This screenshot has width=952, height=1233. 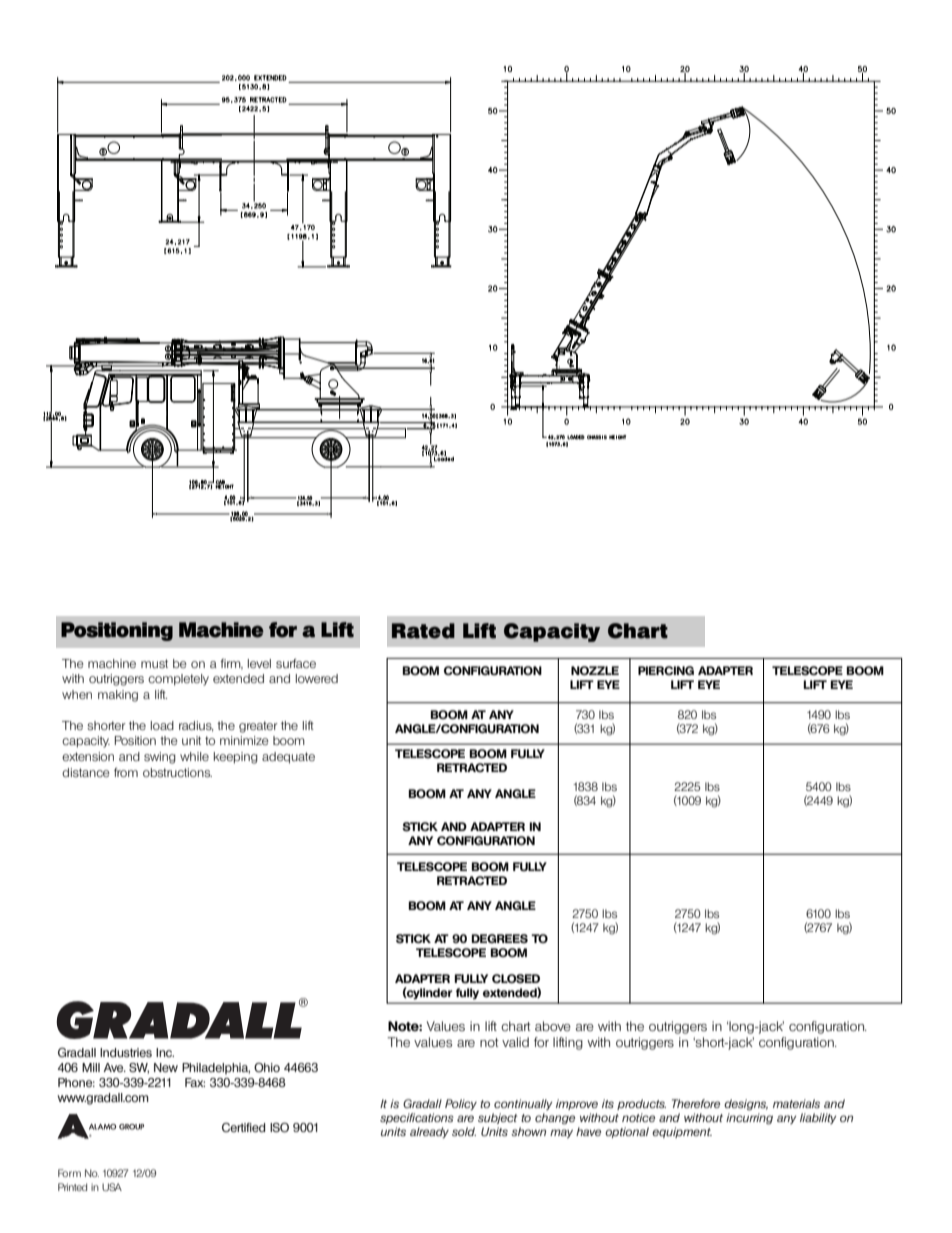 I want to click on must, so click(x=154, y=663).
